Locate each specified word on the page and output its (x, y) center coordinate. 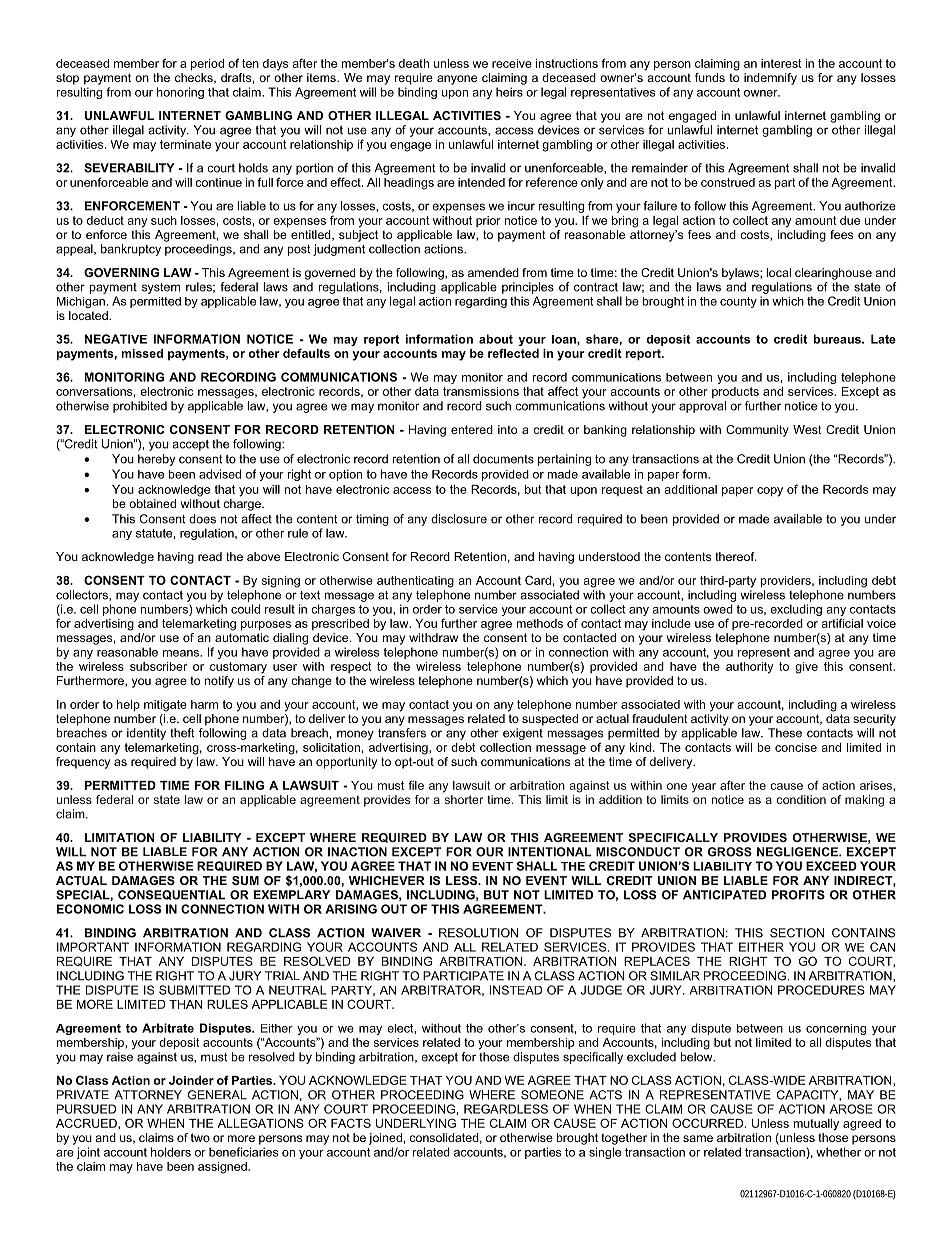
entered (472, 429)
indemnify (770, 79)
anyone (457, 80)
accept (190, 445)
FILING (244, 785)
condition (801, 799)
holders (171, 1152)
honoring (180, 93)
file (416, 785)
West (807, 429)
